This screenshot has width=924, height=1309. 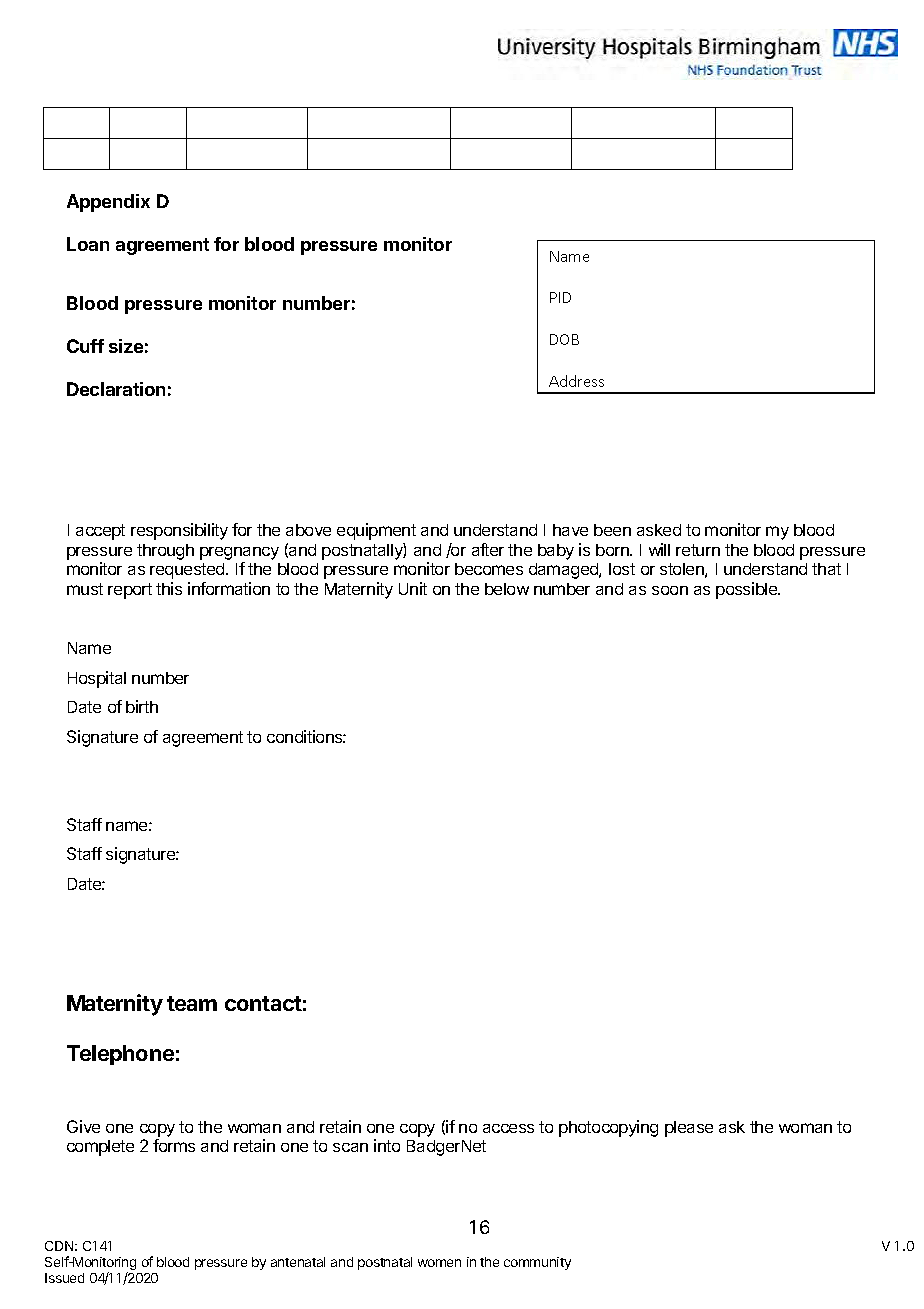 What do you see at coordinates (564, 339) in the screenshot?
I see `DOB` at bounding box center [564, 339].
